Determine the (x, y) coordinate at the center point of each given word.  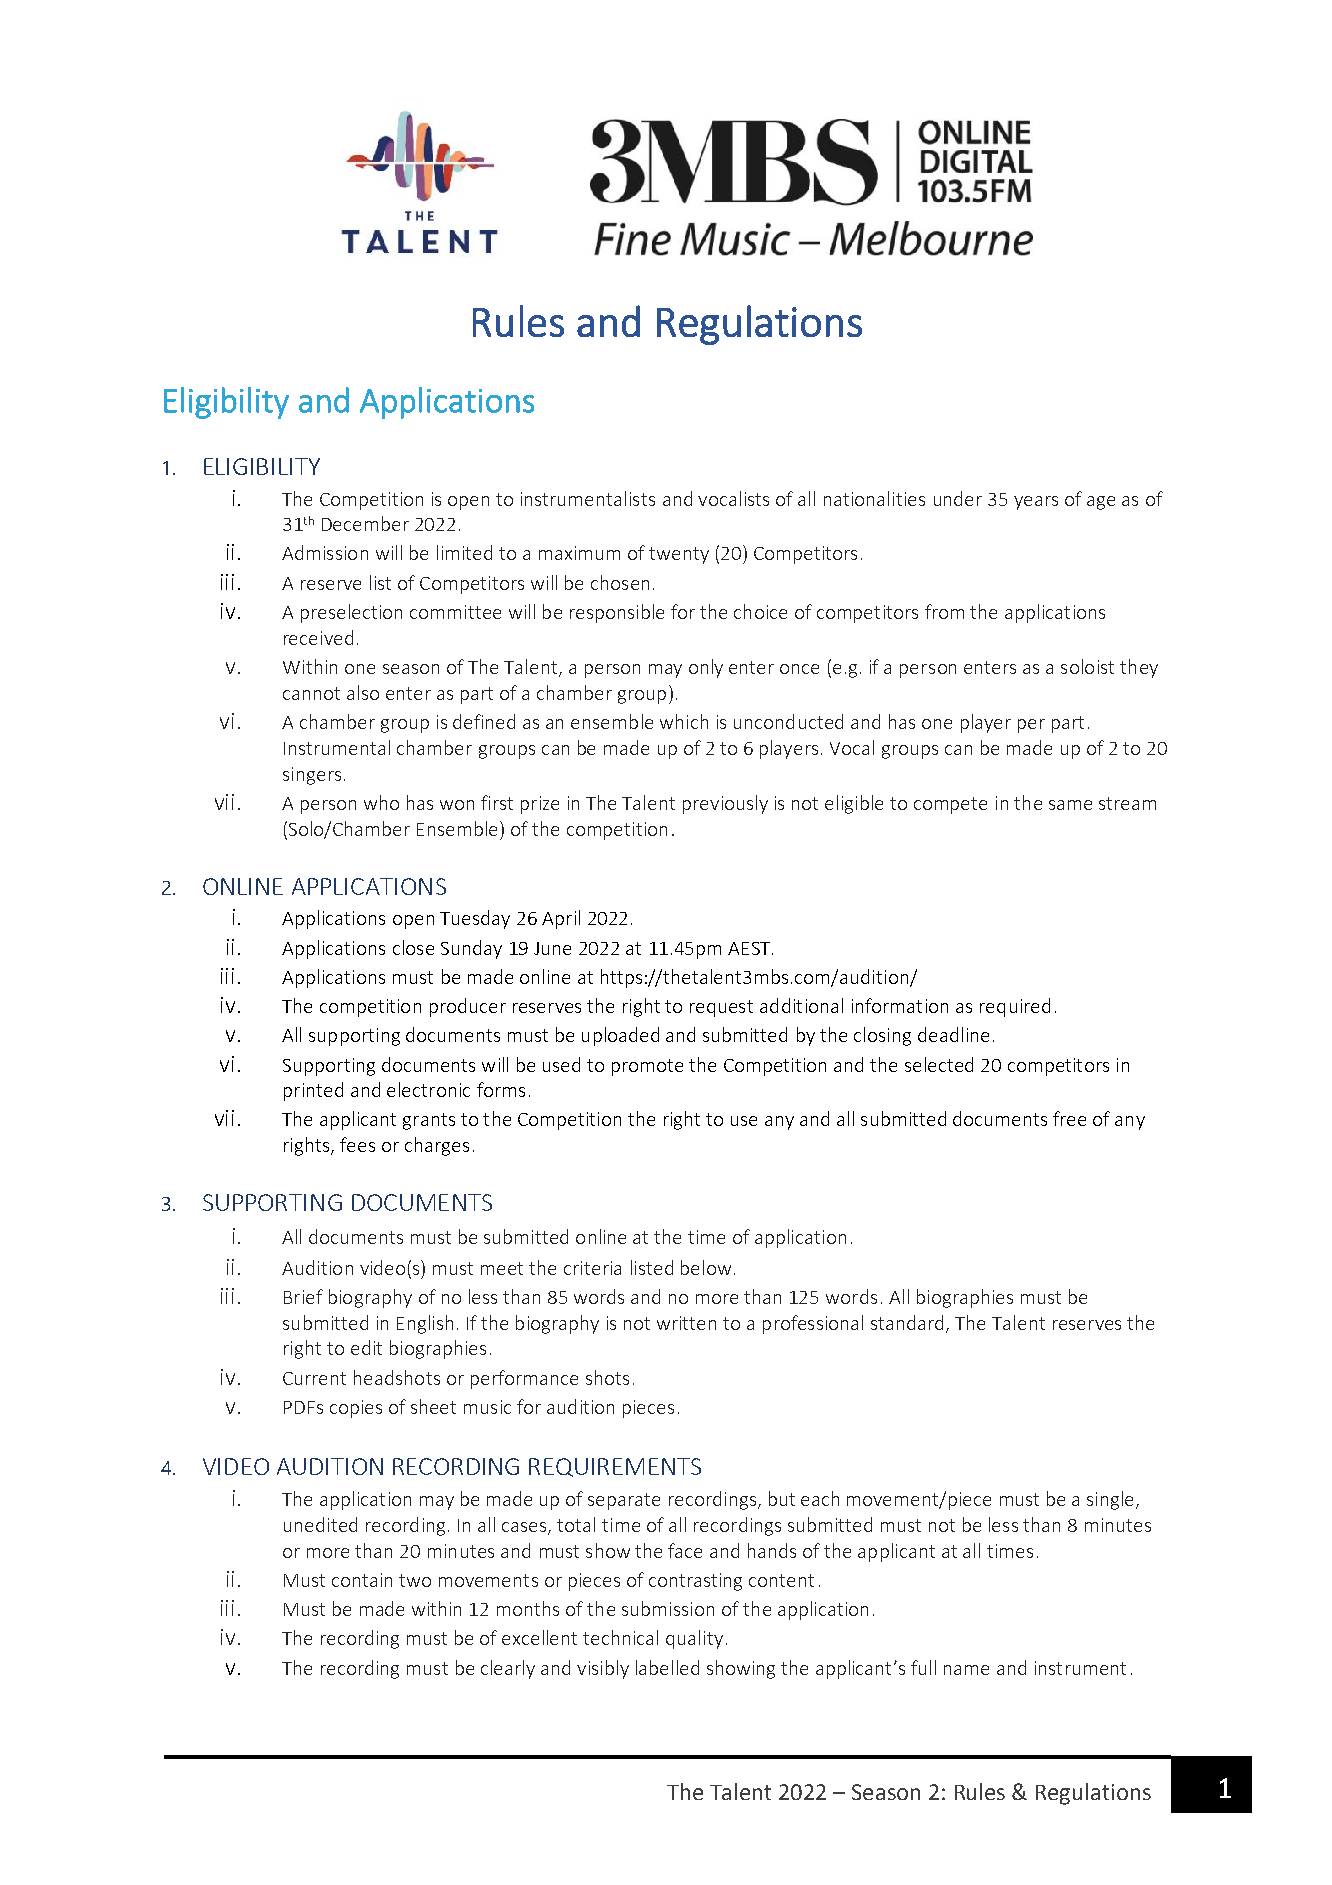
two (415, 1580)
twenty (679, 555)
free (1069, 1118)
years (1036, 503)
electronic (428, 1089)
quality (694, 1639)
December (365, 523)
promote (647, 1067)
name (966, 1670)
